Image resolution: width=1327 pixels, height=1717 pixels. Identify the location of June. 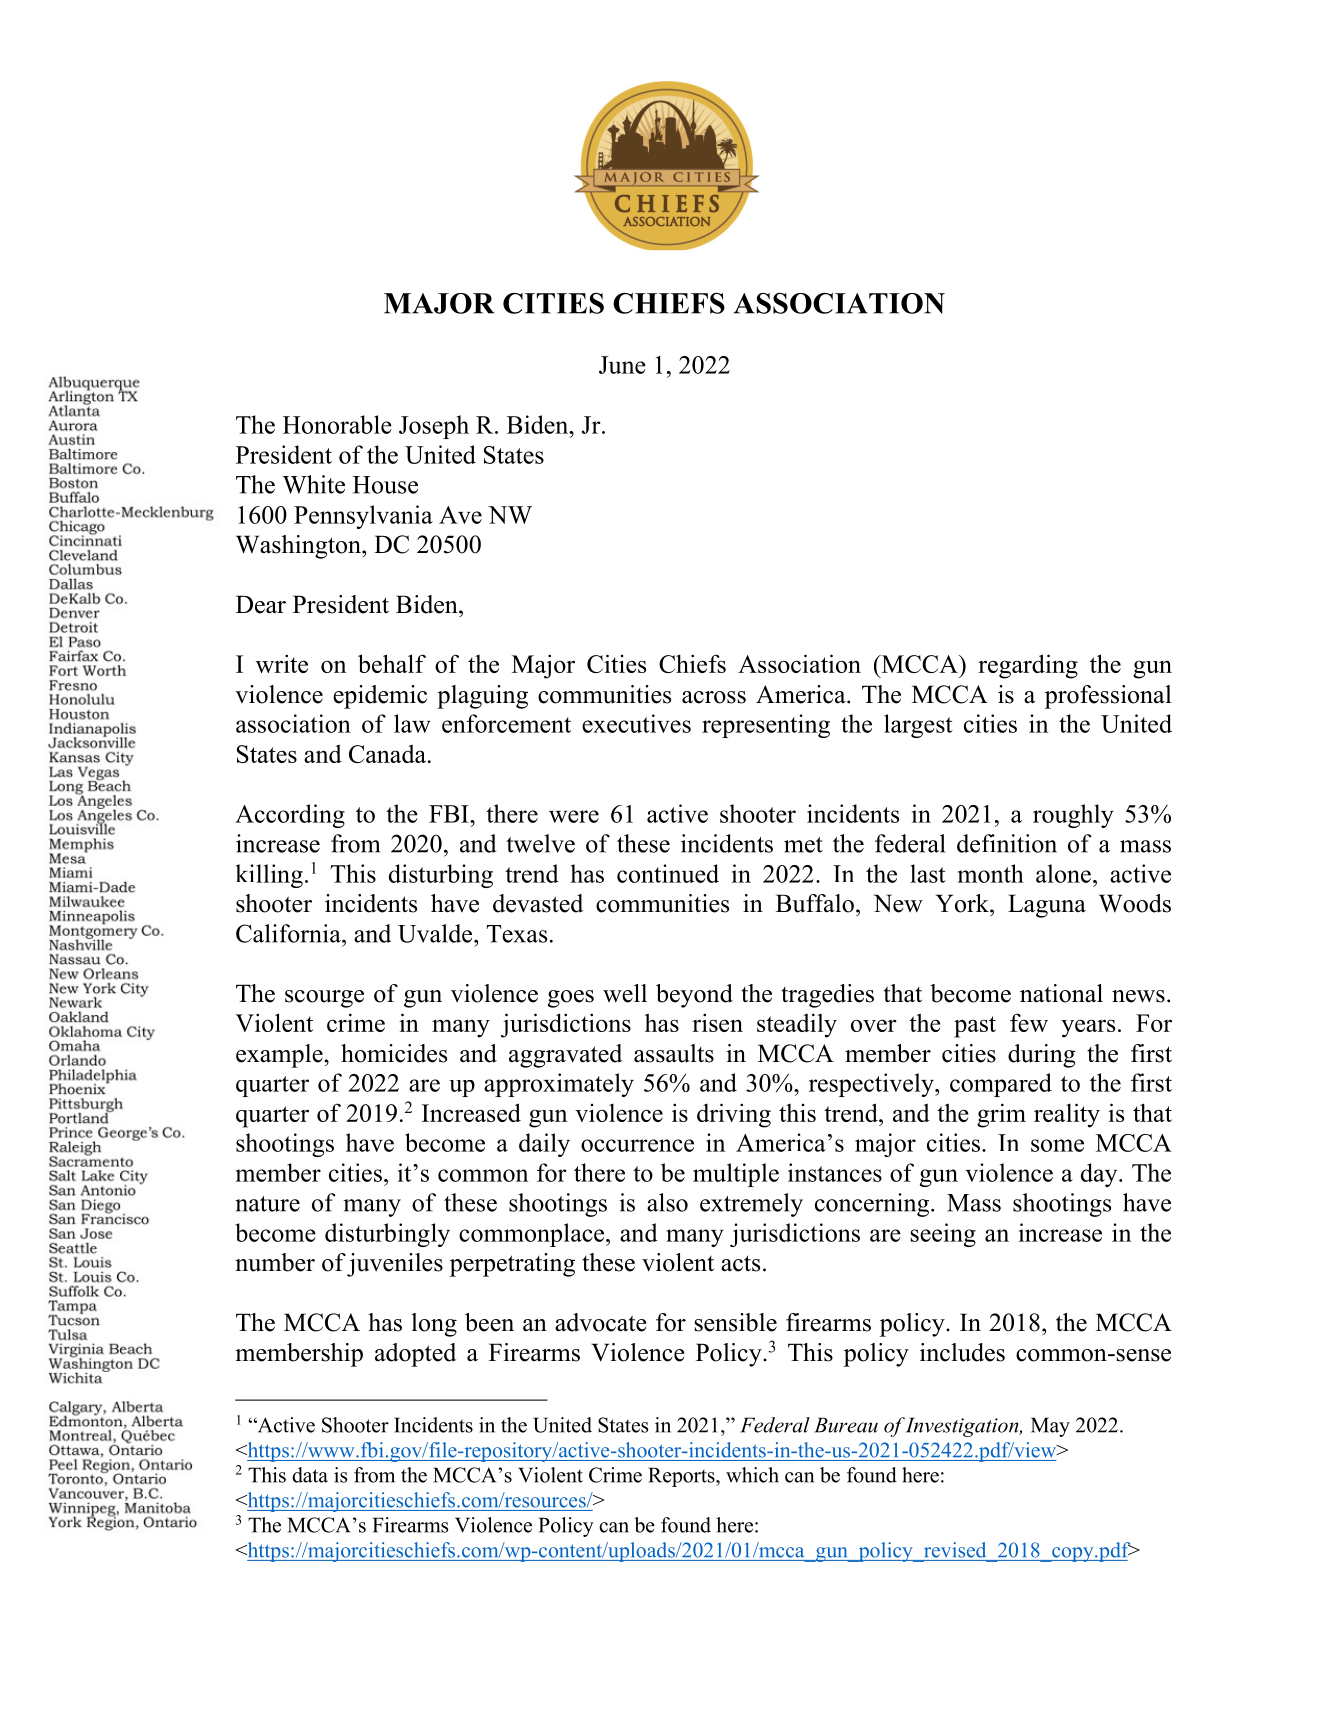
(622, 365).
